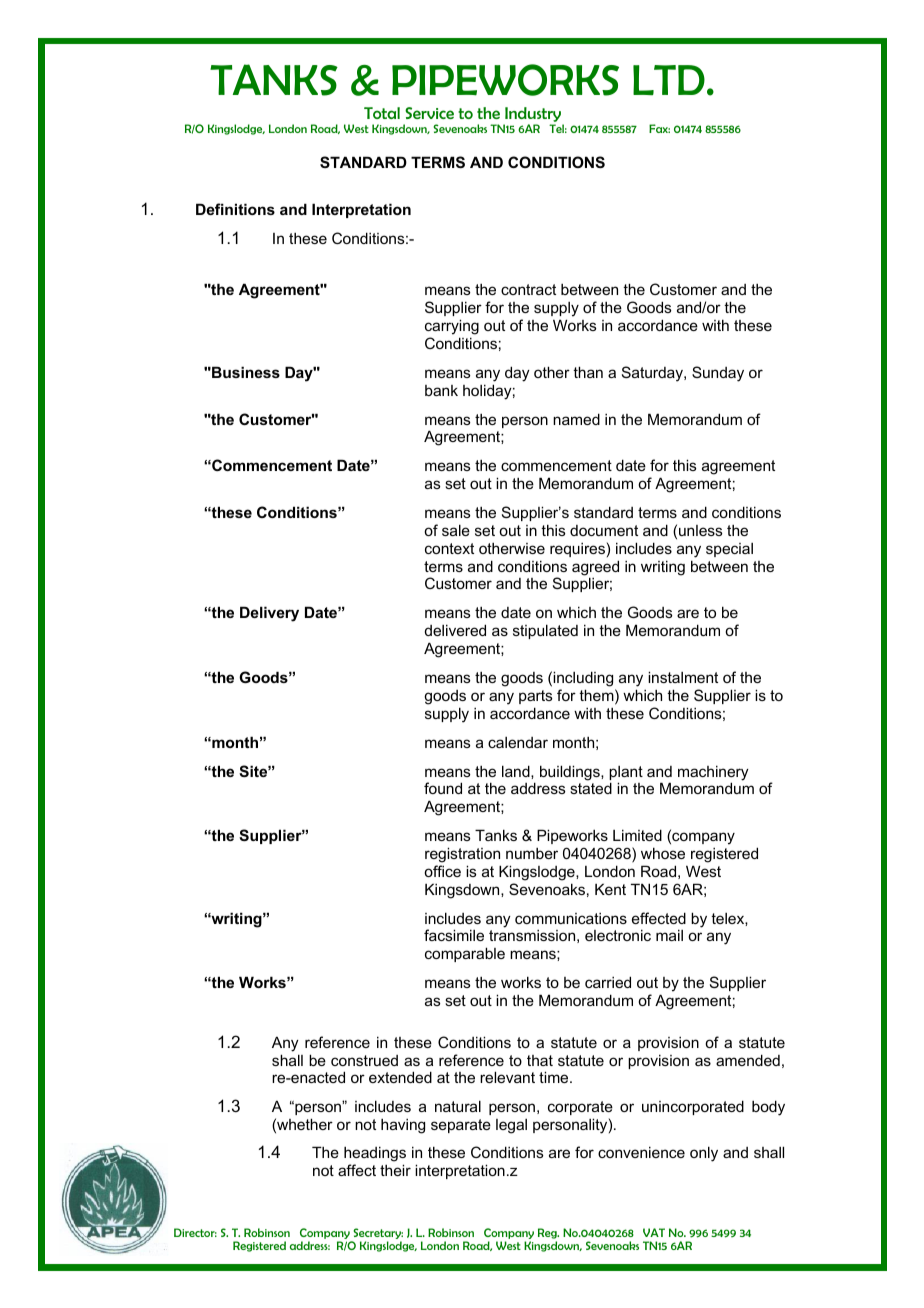 The image size is (924, 1308). Describe the element at coordinates (269, 614) in the document. I see `Delivery` at that location.
